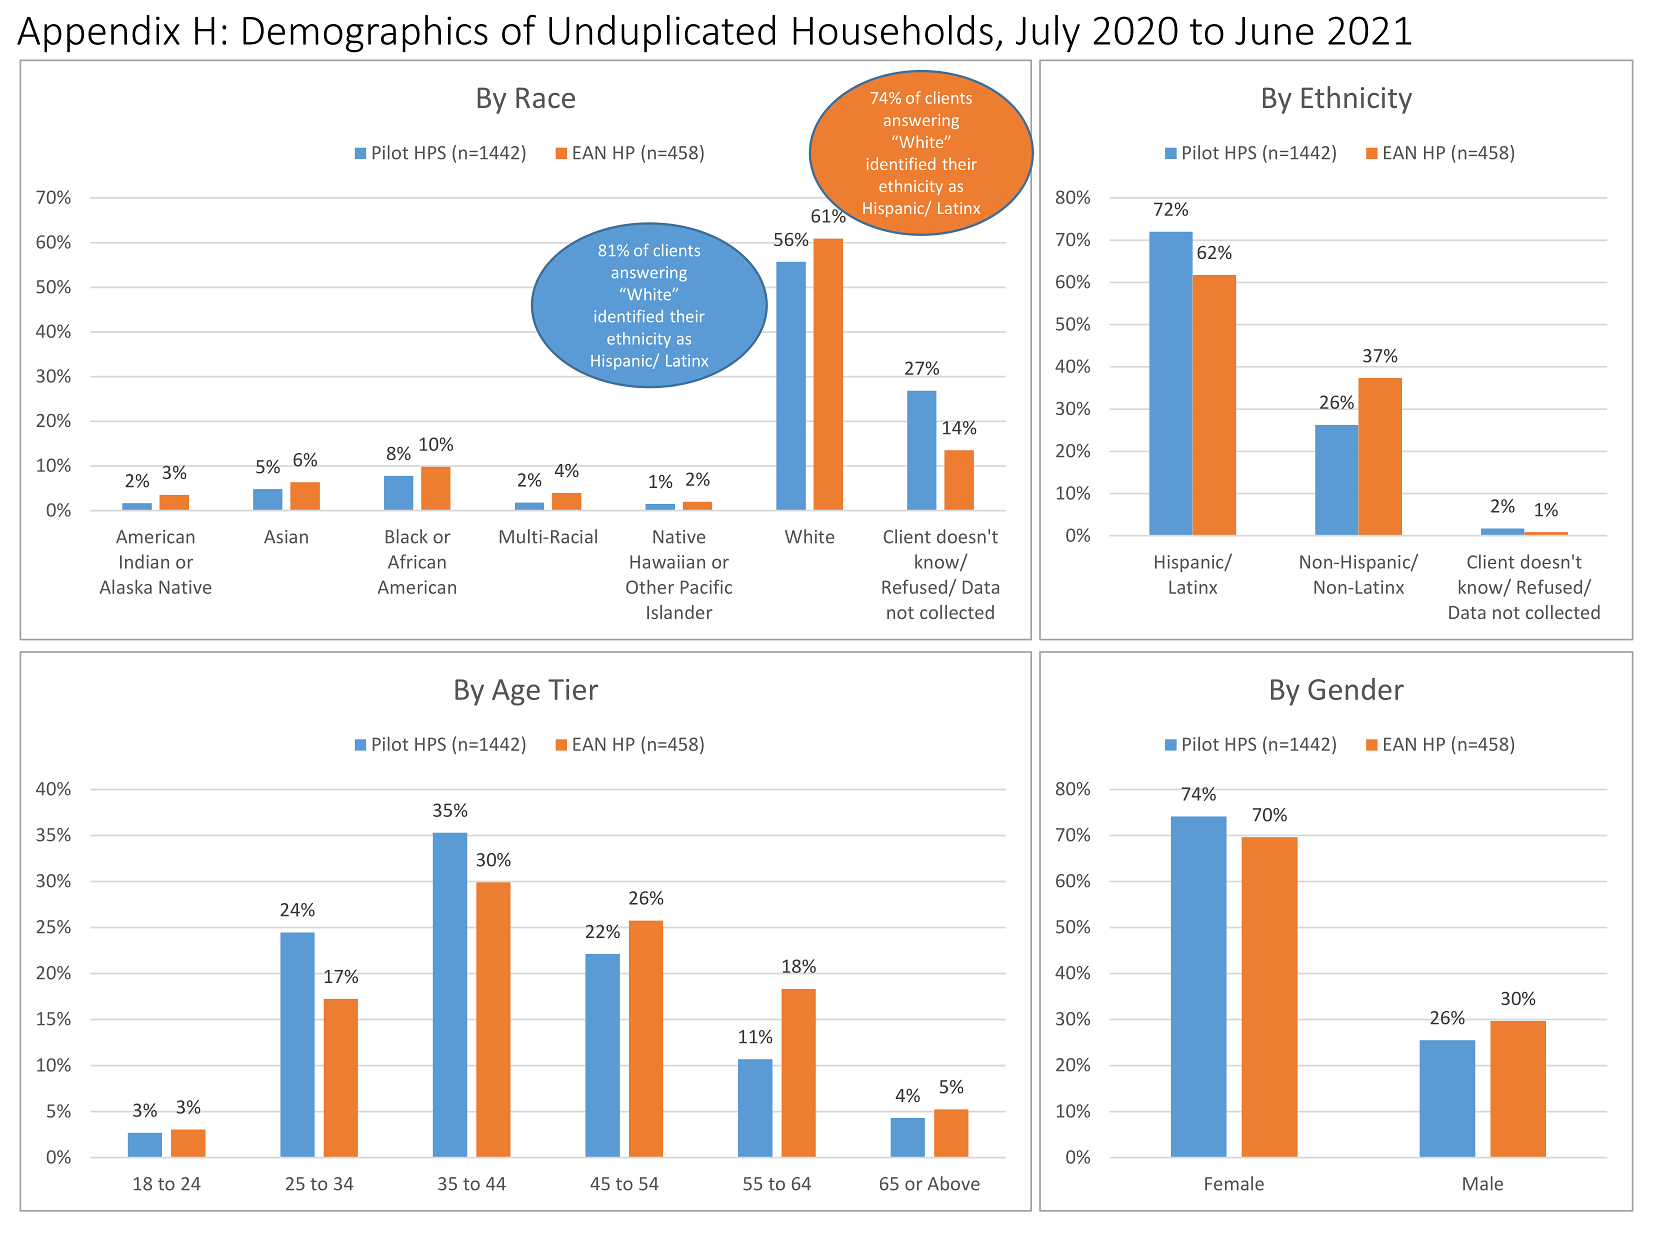 The image size is (1653, 1240). I want to click on Tier, so click(573, 689).
